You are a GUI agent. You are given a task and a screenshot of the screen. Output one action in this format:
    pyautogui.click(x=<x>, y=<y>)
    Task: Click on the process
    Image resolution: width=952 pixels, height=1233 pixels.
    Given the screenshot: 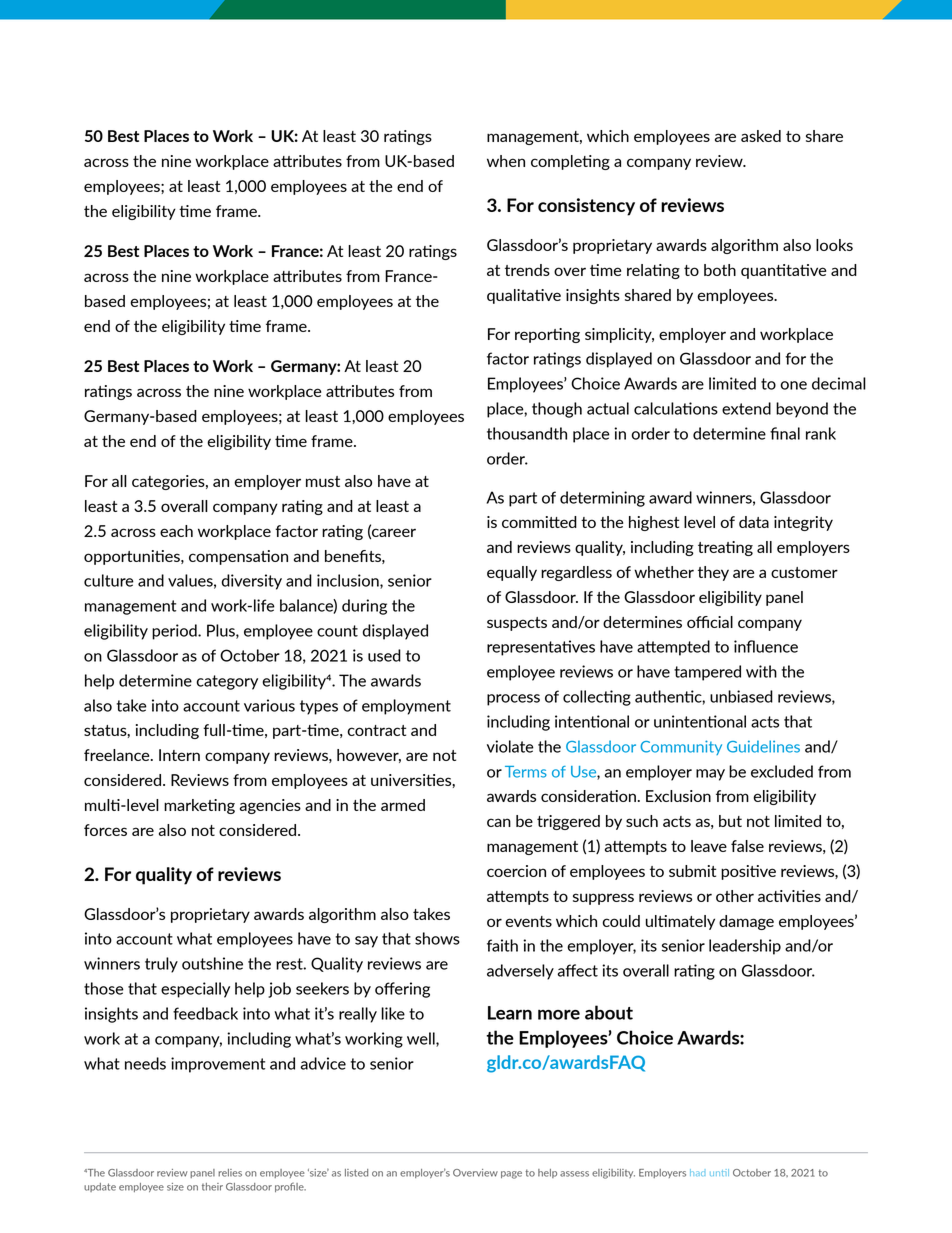 What is the action you would take?
    pyautogui.click(x=513, y=700)
